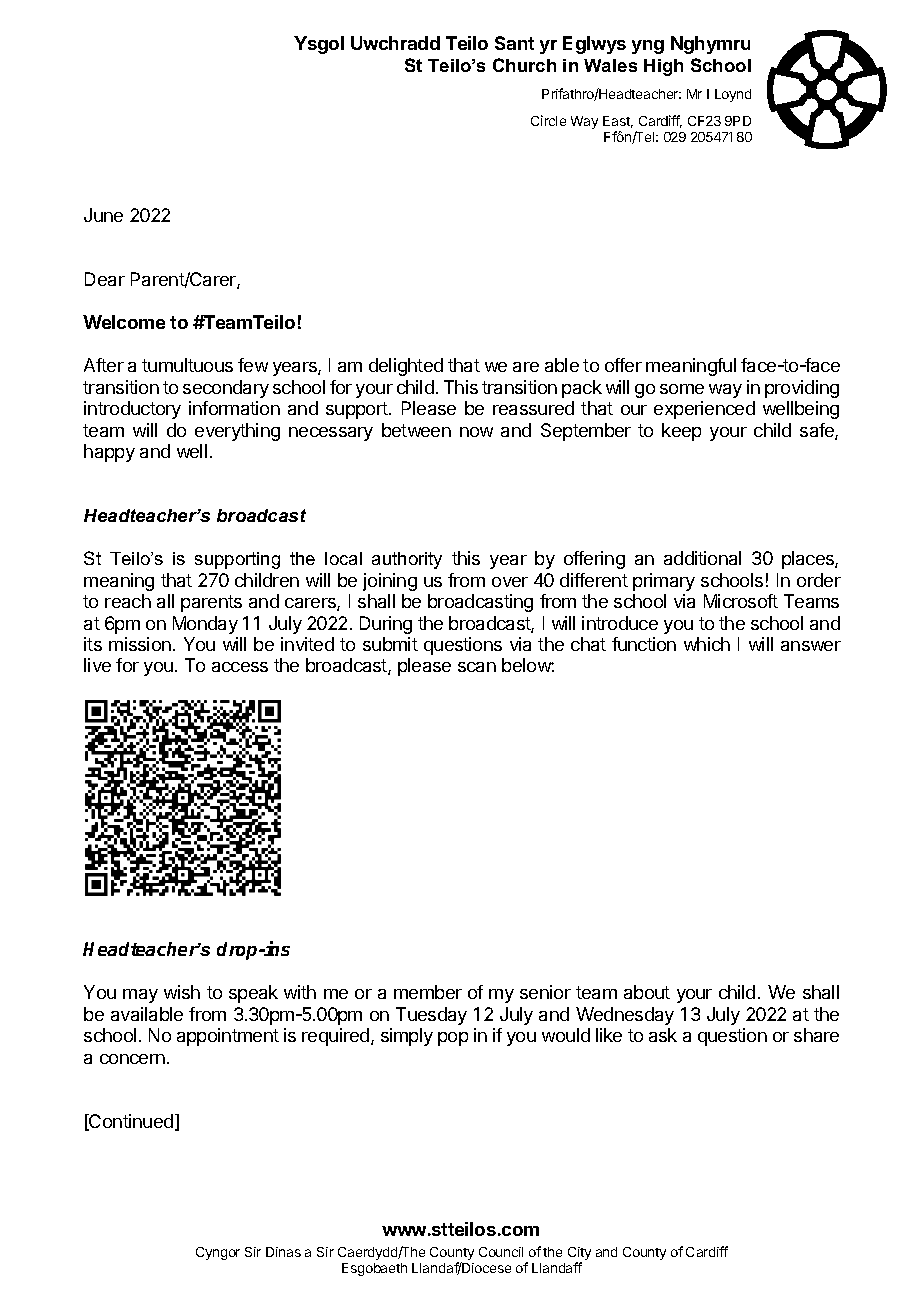 The height and width of the image is (1308, 924). What do you see at coordinates (132, 1059) in the image?
I see `concern` at bounding box center [132, 1059].
